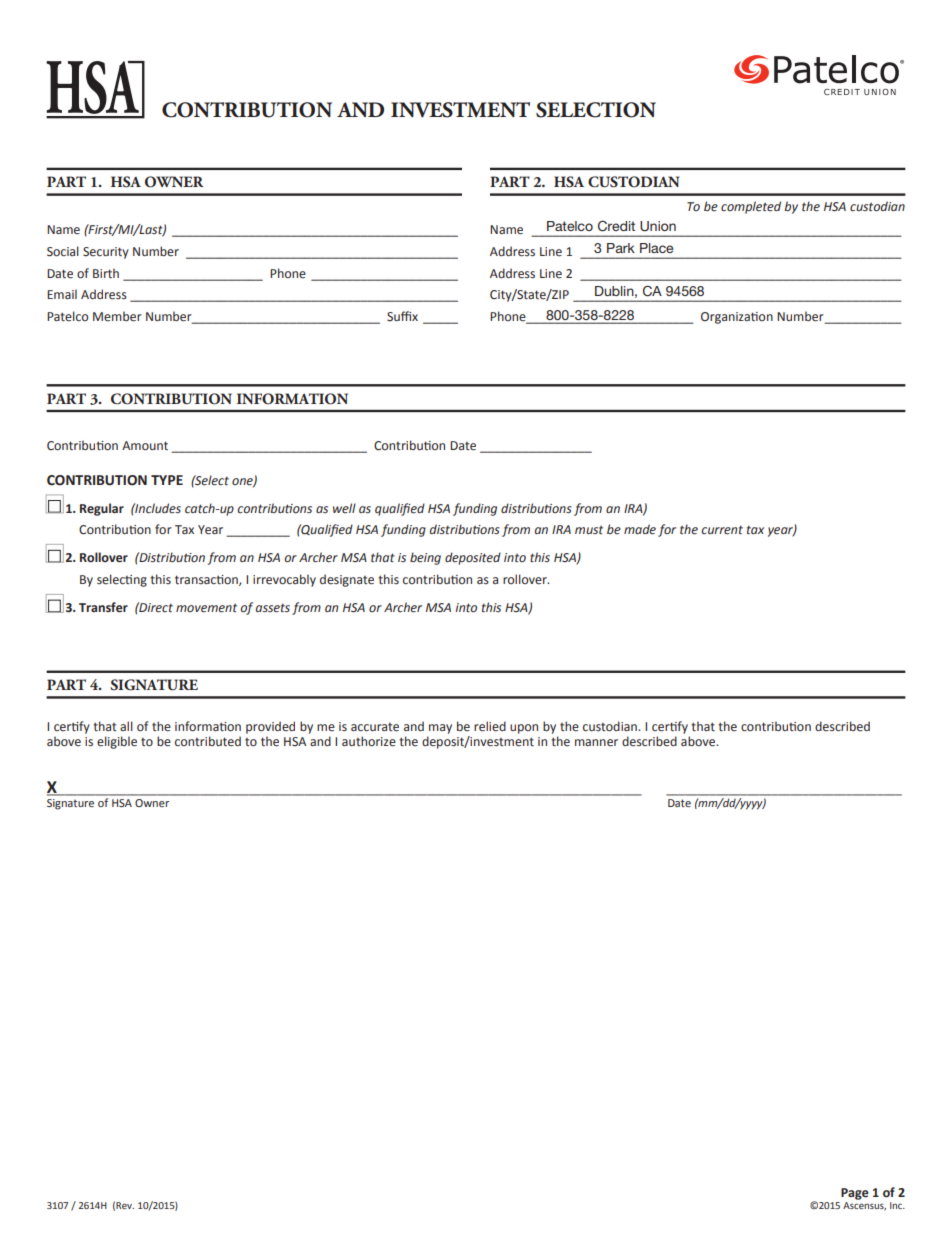 The image size is (952, 1233). Describe the element at coordinates (369, 741) in the screenshot. I see `authorize` at that location.
